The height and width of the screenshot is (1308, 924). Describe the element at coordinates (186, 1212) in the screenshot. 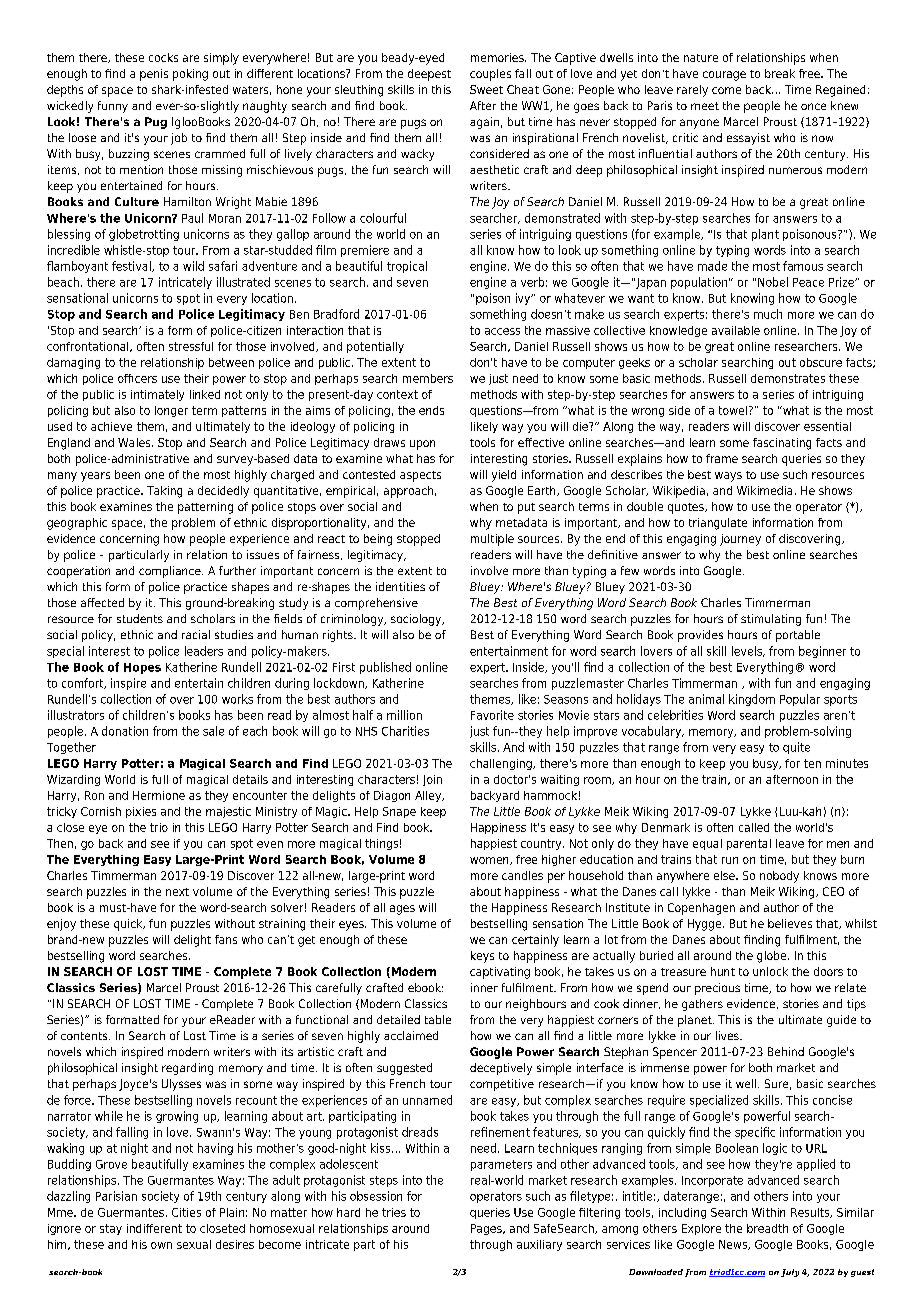

I see `Cities` at that location.
